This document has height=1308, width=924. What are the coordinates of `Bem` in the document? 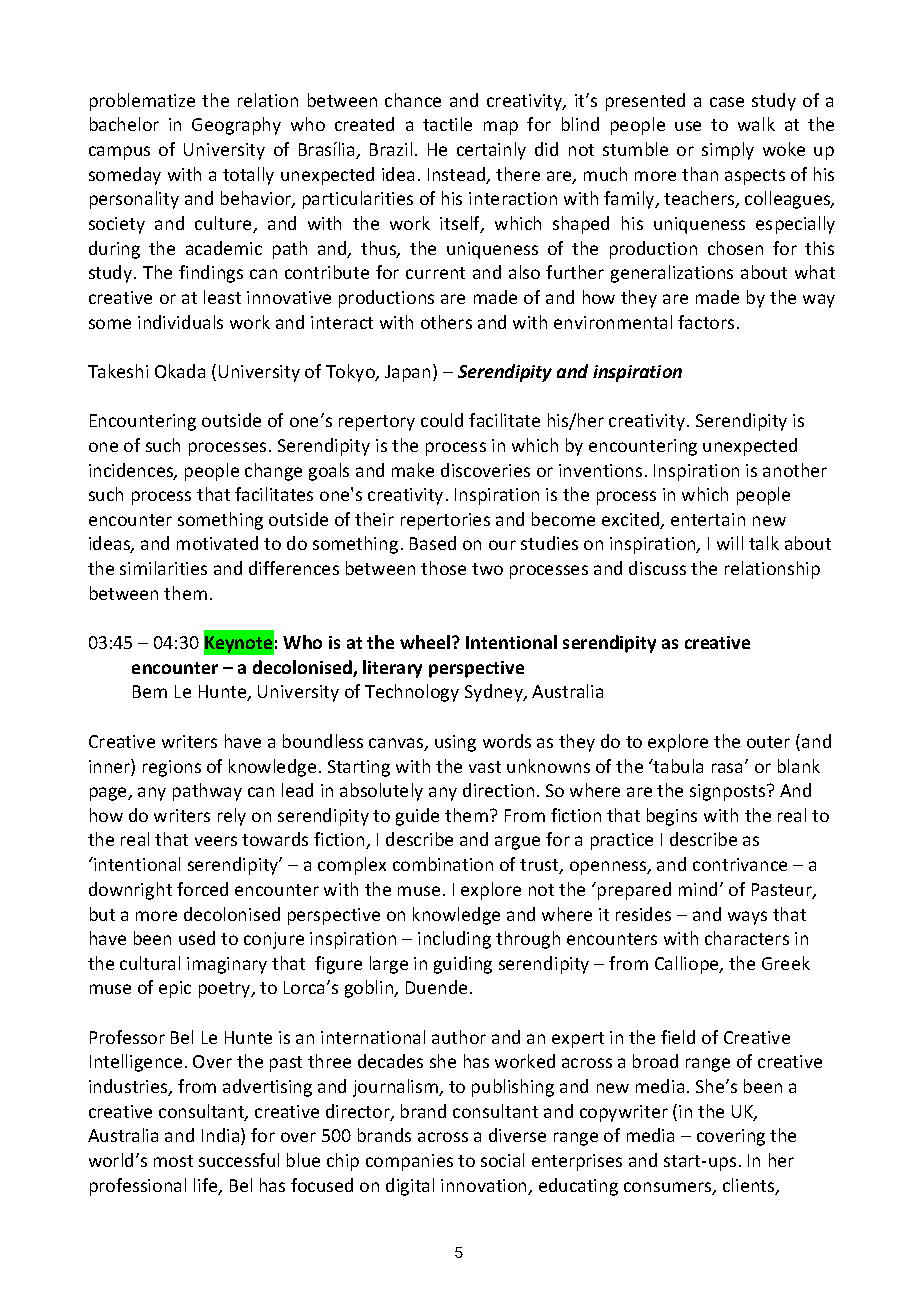 It's located at (150, 691).
